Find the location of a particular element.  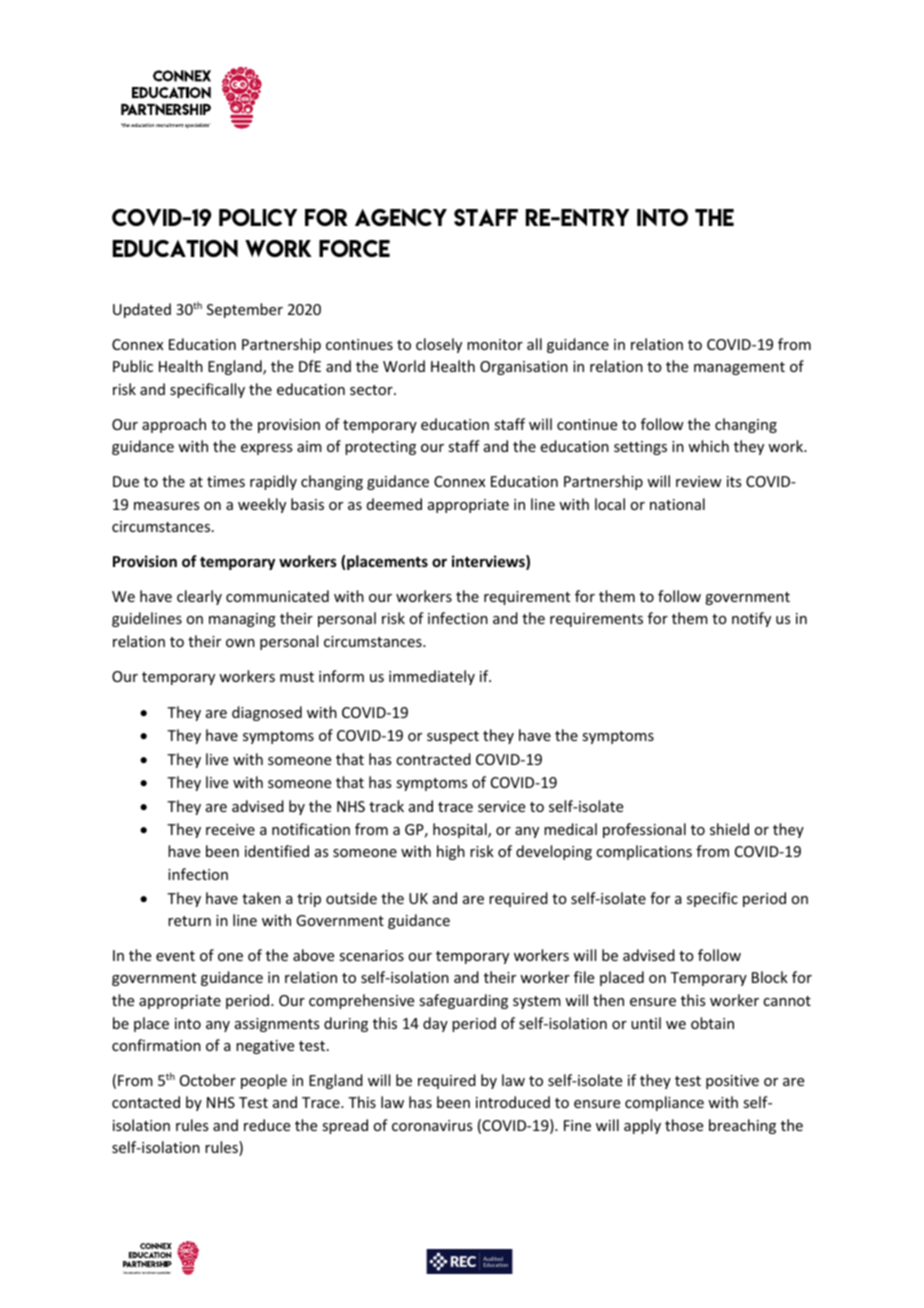

positive is located at coordinates (732, 1082).
